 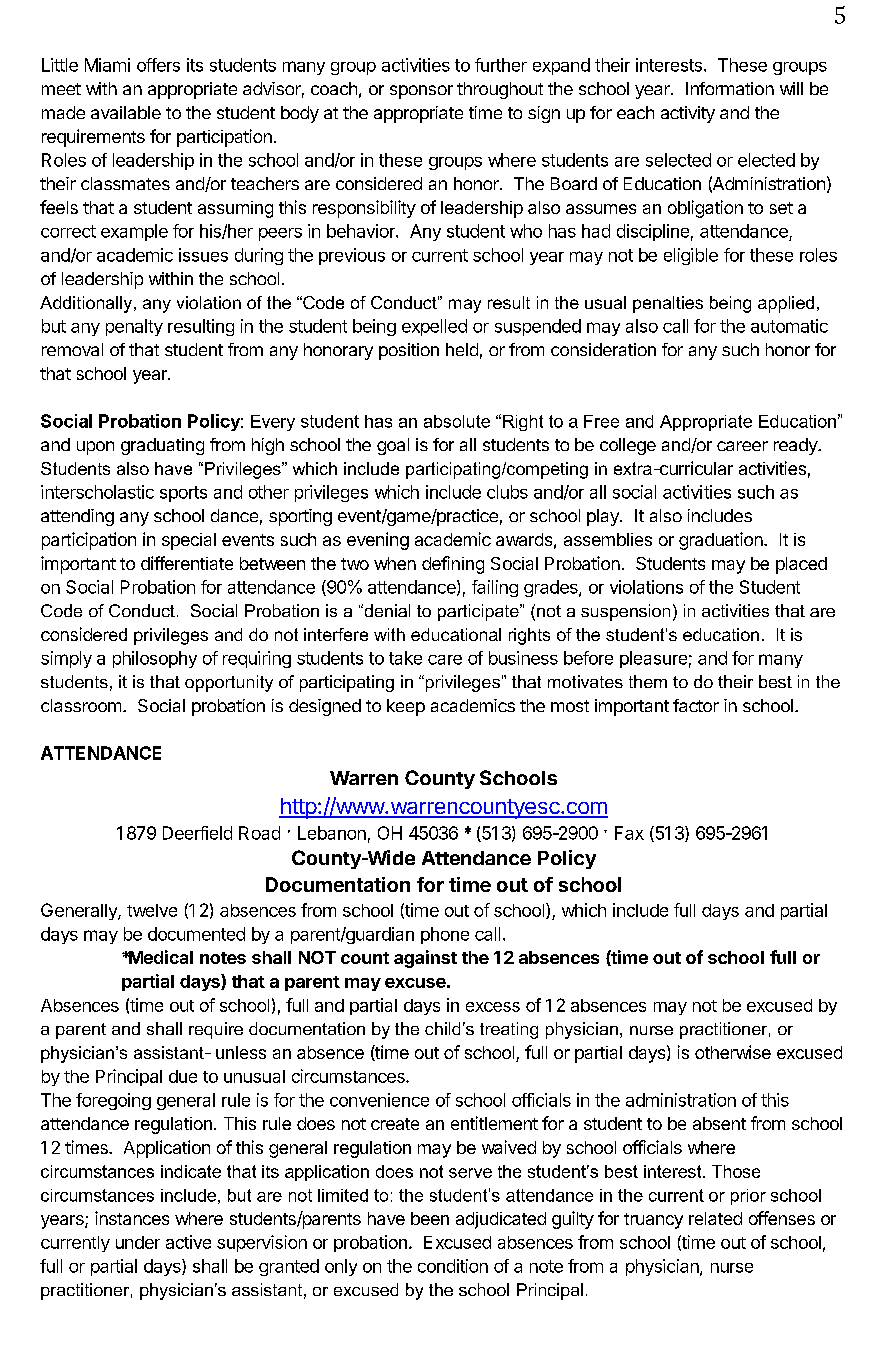 What do you see at coordinates (721, 541) in the page?
I see `graduation` at bounding box center [721, 541].
